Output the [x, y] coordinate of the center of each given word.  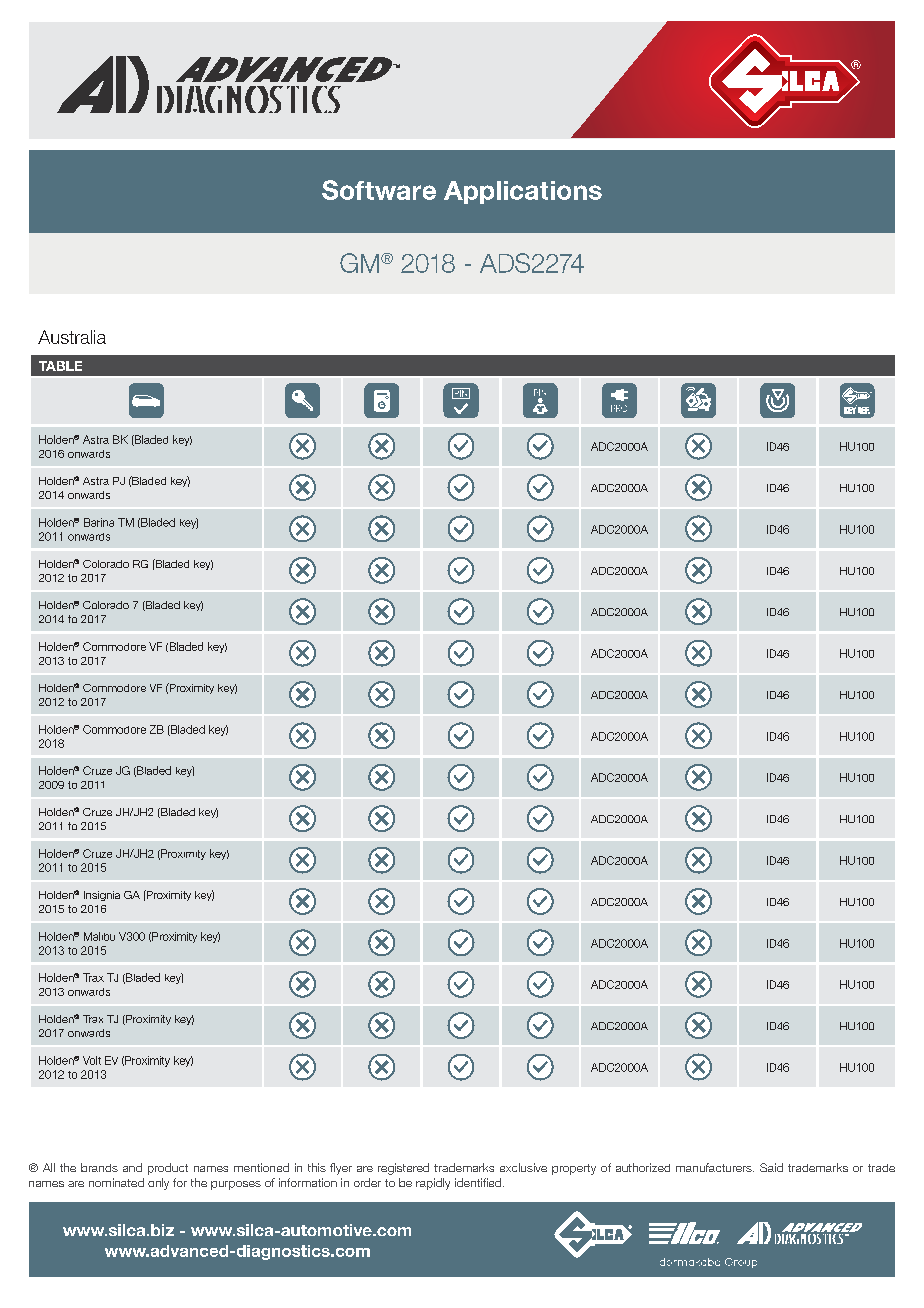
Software [379, 190]
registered [403, 1169]
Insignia [102, 896]
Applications [523, 192]
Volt [92, 1060]
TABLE [60, 366]
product [168, 1169]
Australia [72, 337]
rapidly [433, 1184]
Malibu [99, 936]
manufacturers [715, 1167]
